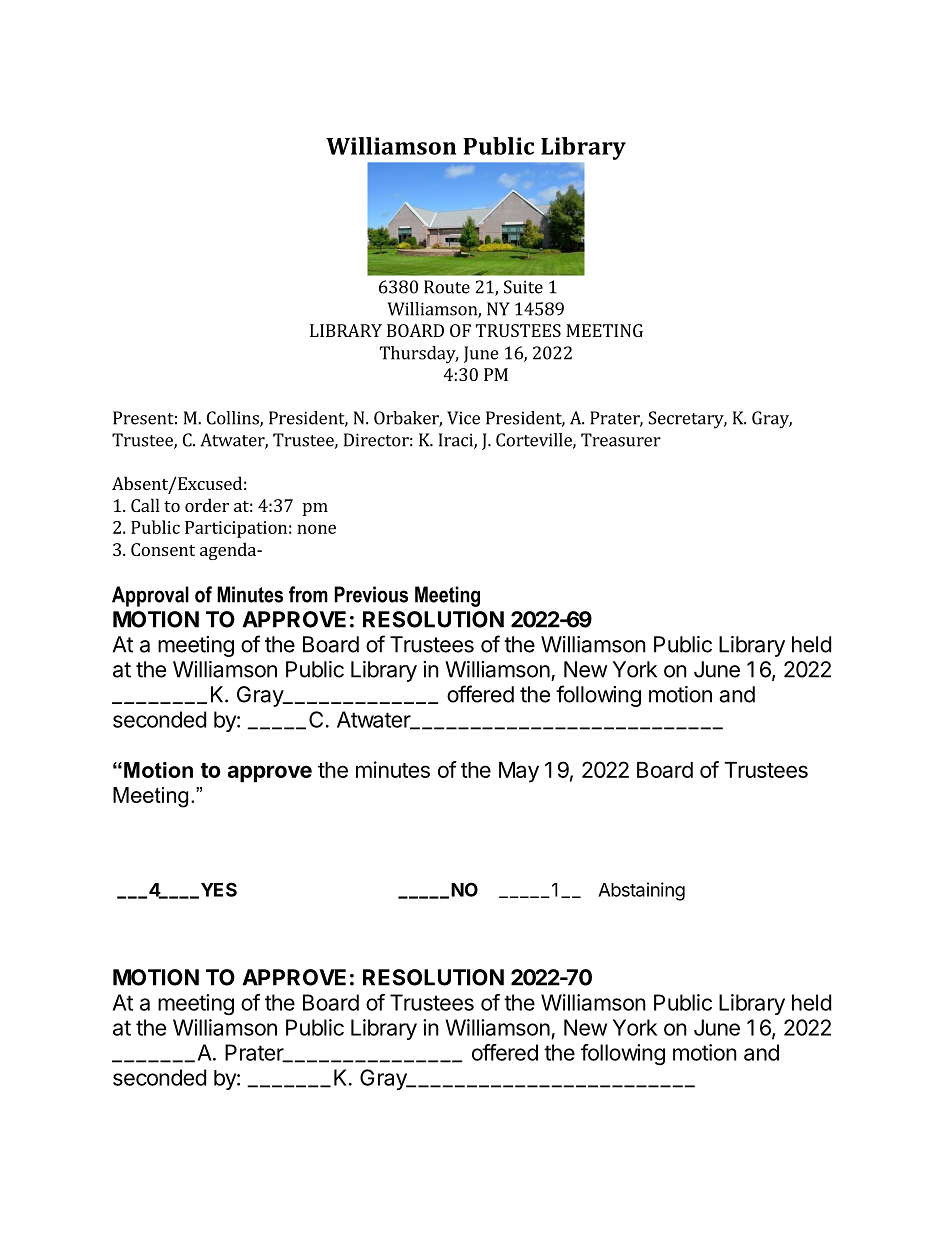  What do you see at coordinates (371, 594) in the page?
I see `Previous` at bounding box center [371, 594].
